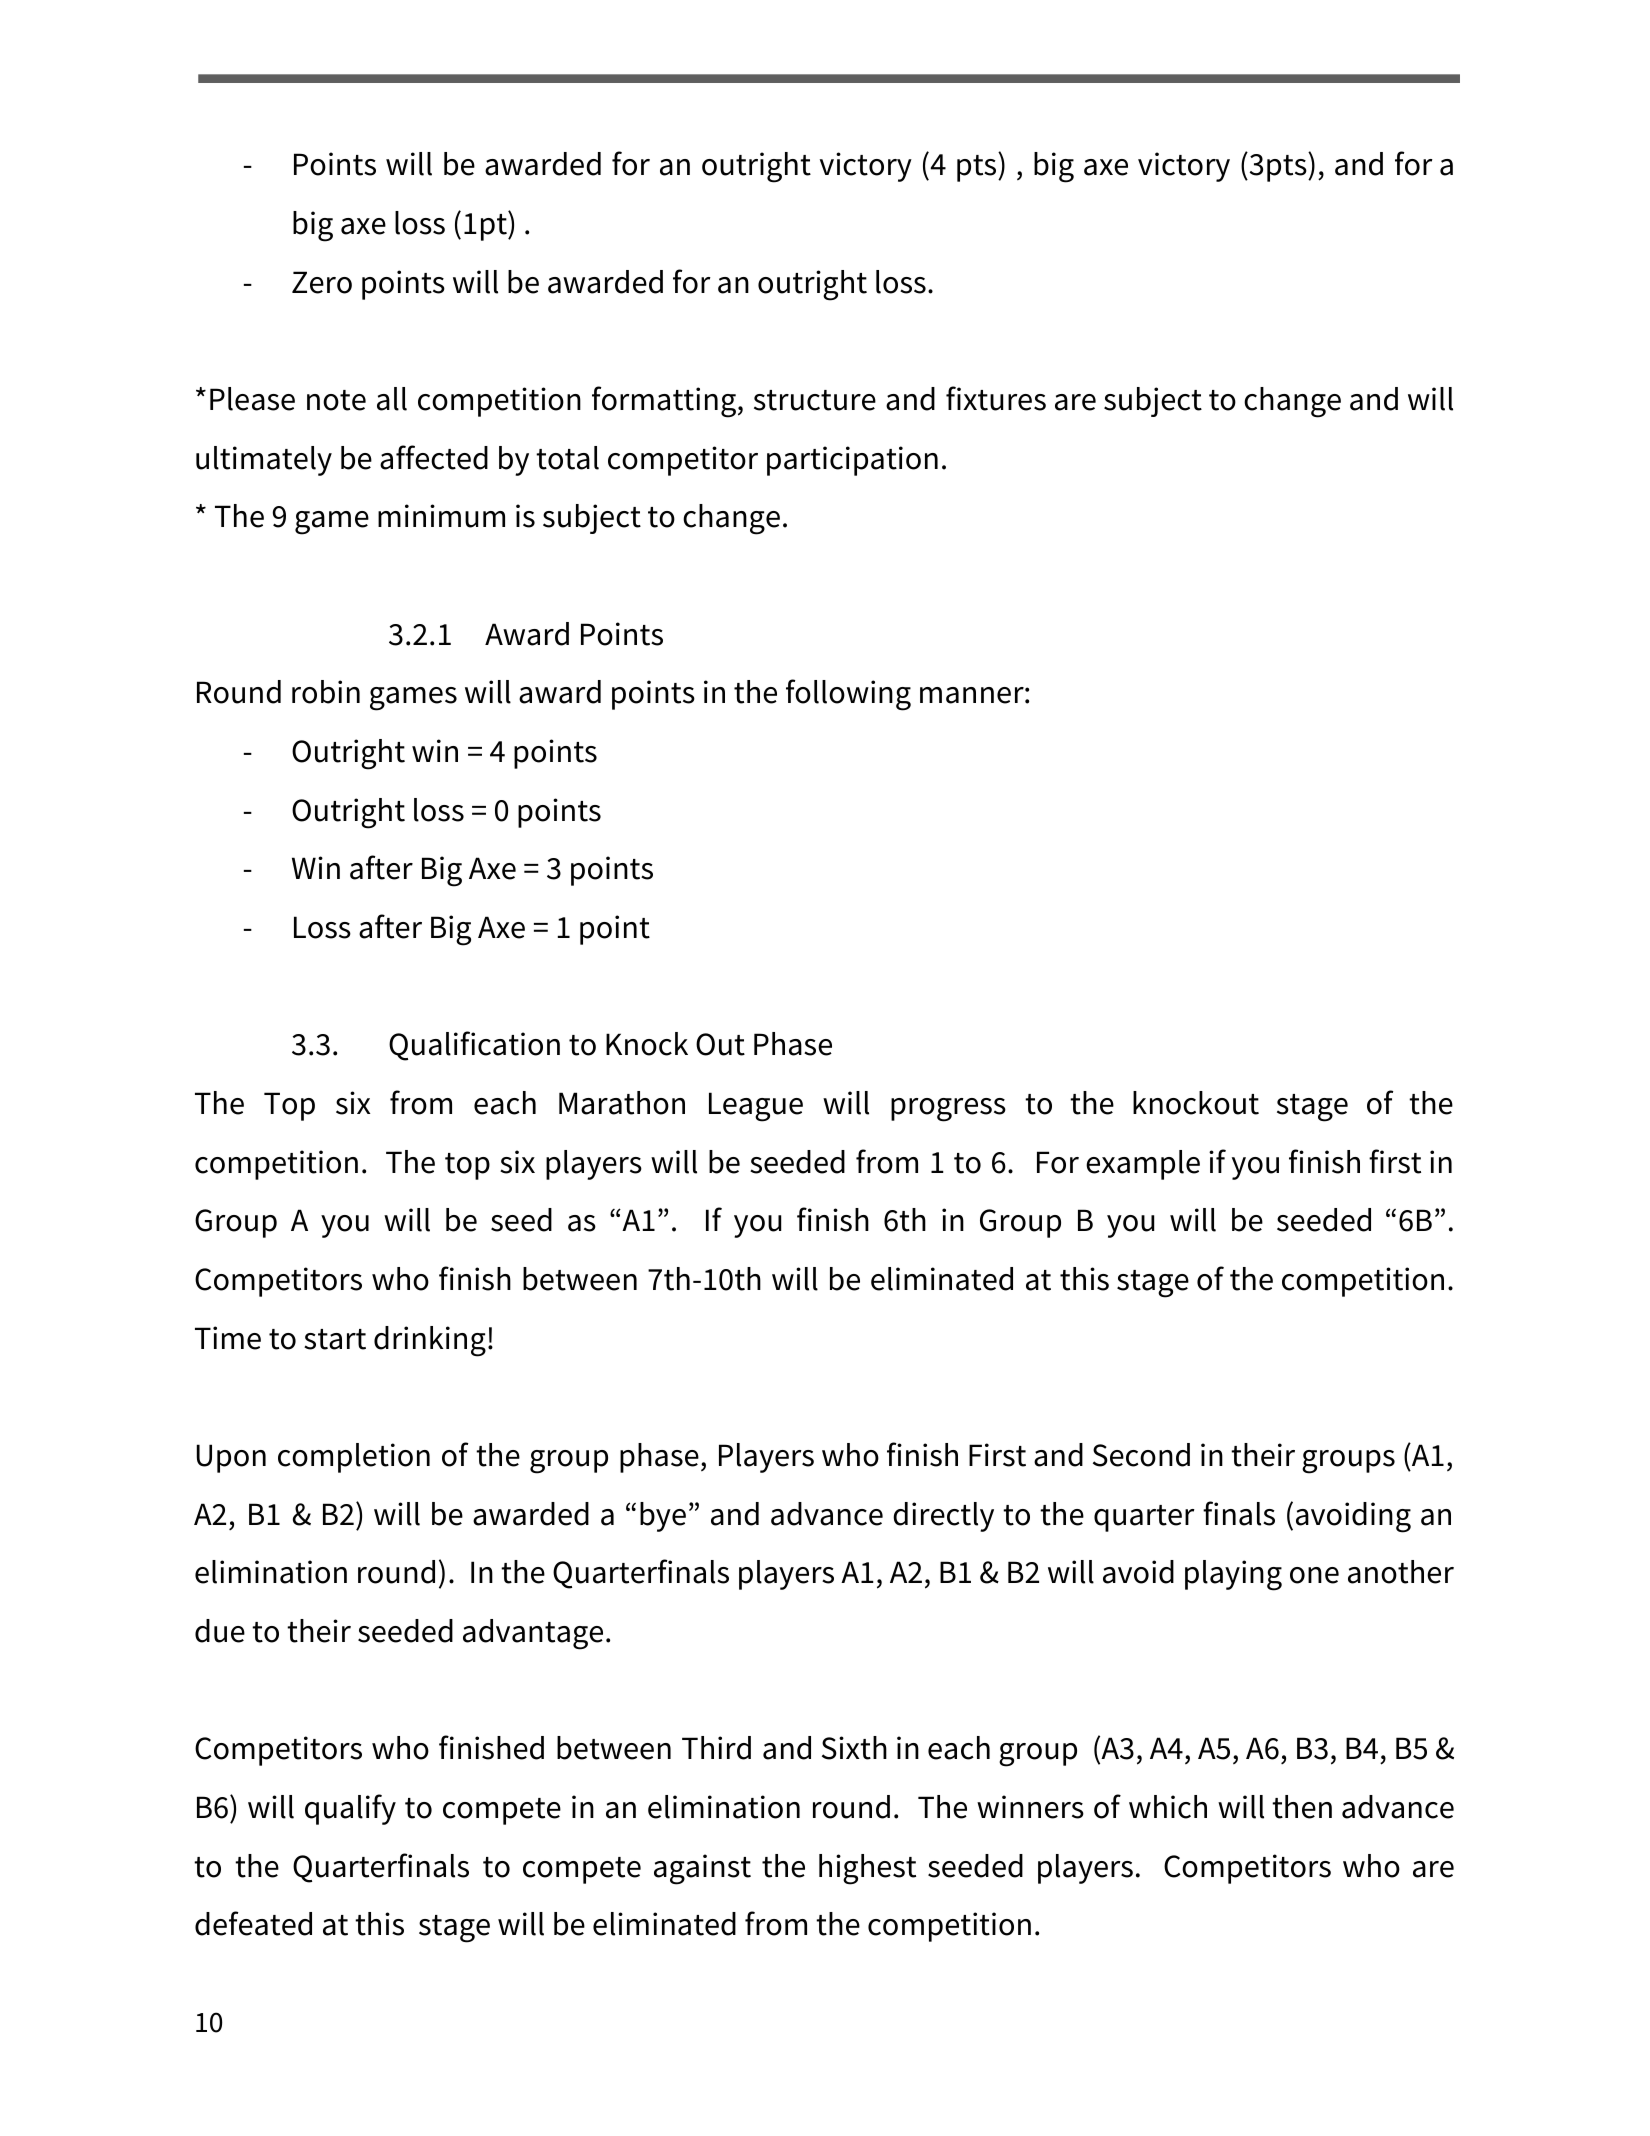 The height and width of the image is (2136, 1650). Describe the element at coordinates (1143, 1165) in the image. I see `example` at that location.
